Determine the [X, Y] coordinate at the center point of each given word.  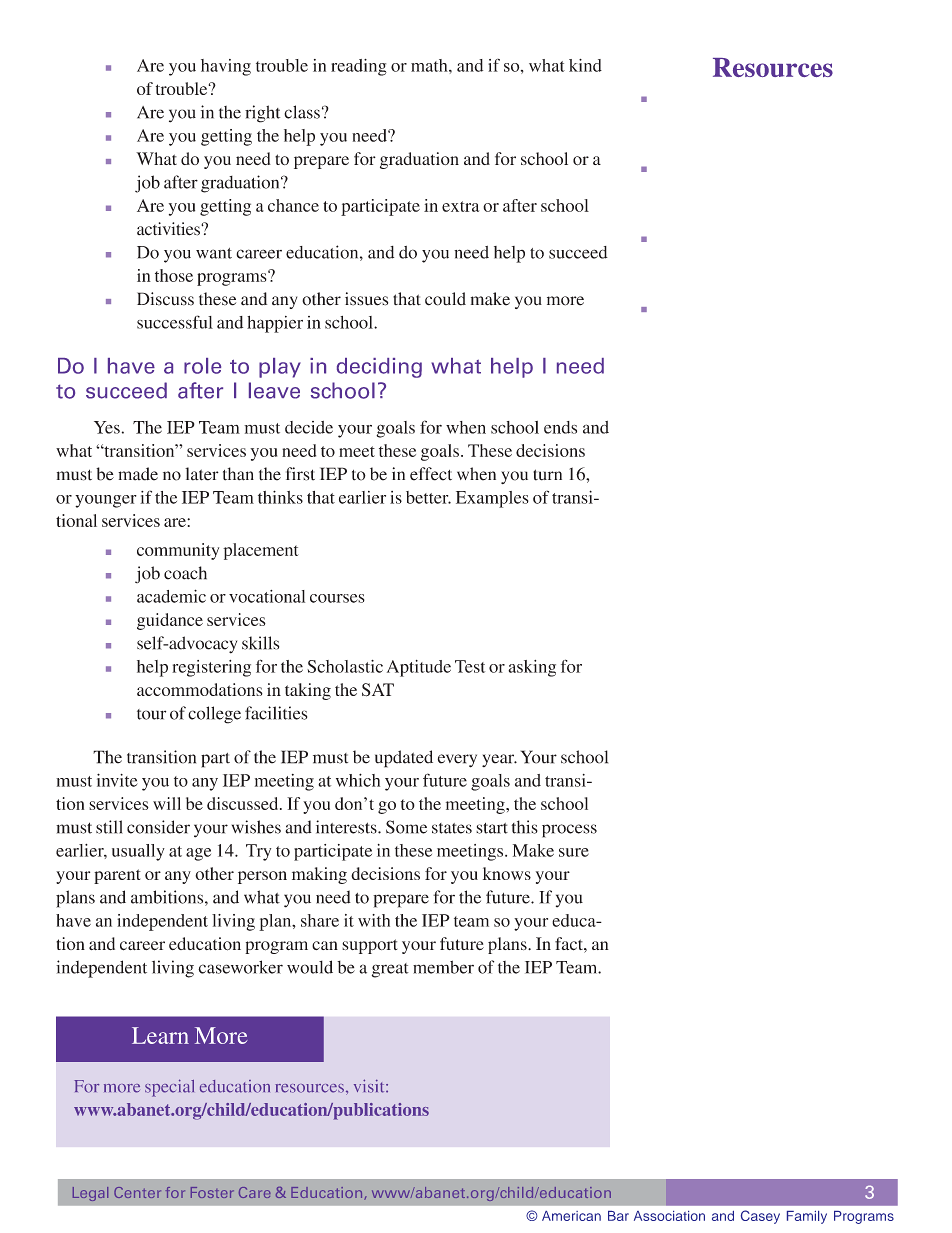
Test [470, 666]
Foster [212, 1192]
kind [585, 65]
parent [117, 876]
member [443, 967]
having [226, 67]
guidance [170, 621]
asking [532, 668]
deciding [379, 368]
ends [560, 427]
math [430, 65]
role [202, 366]
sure [574, 852]
